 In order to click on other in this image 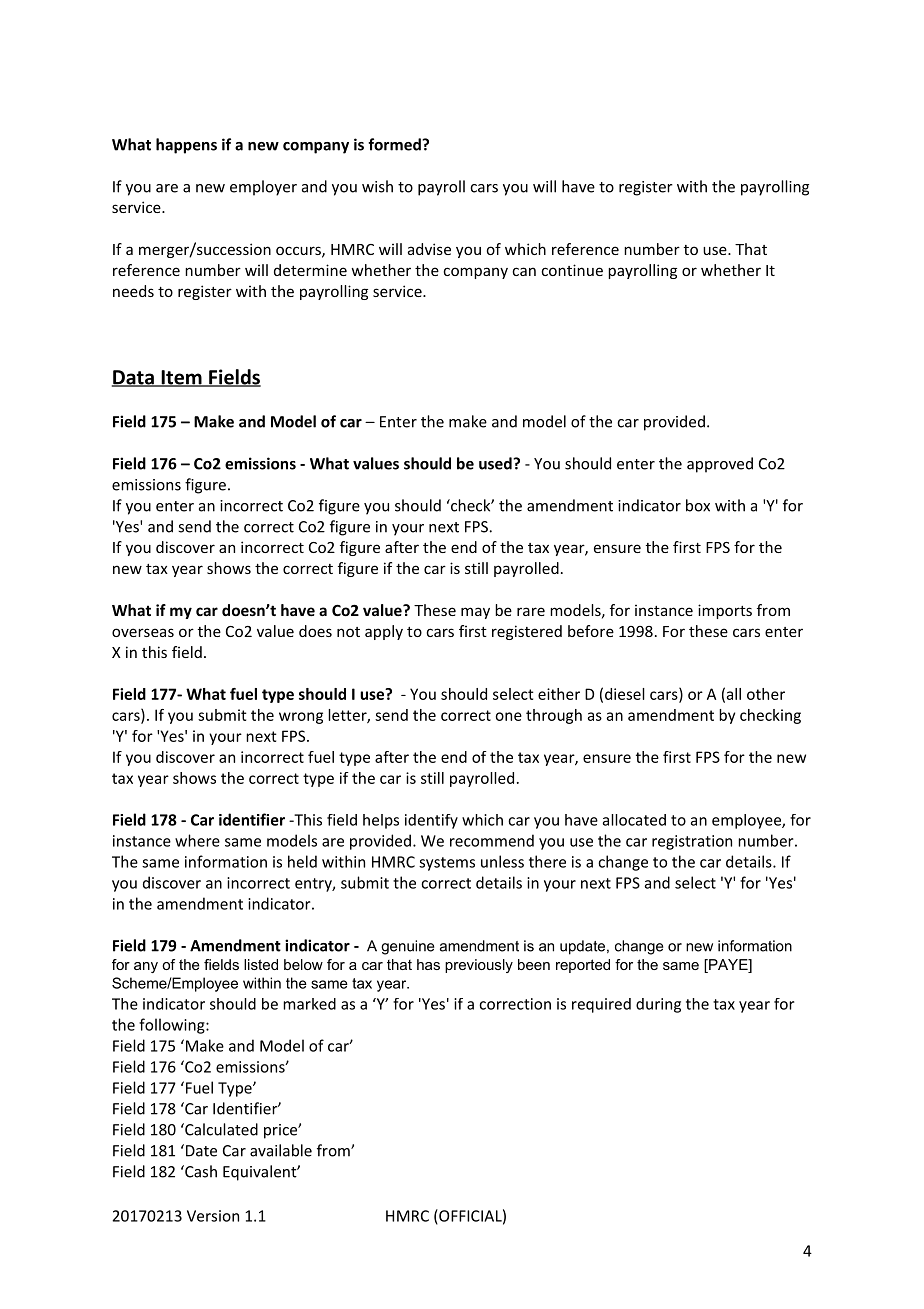, I will do `click(766, 694)`.
